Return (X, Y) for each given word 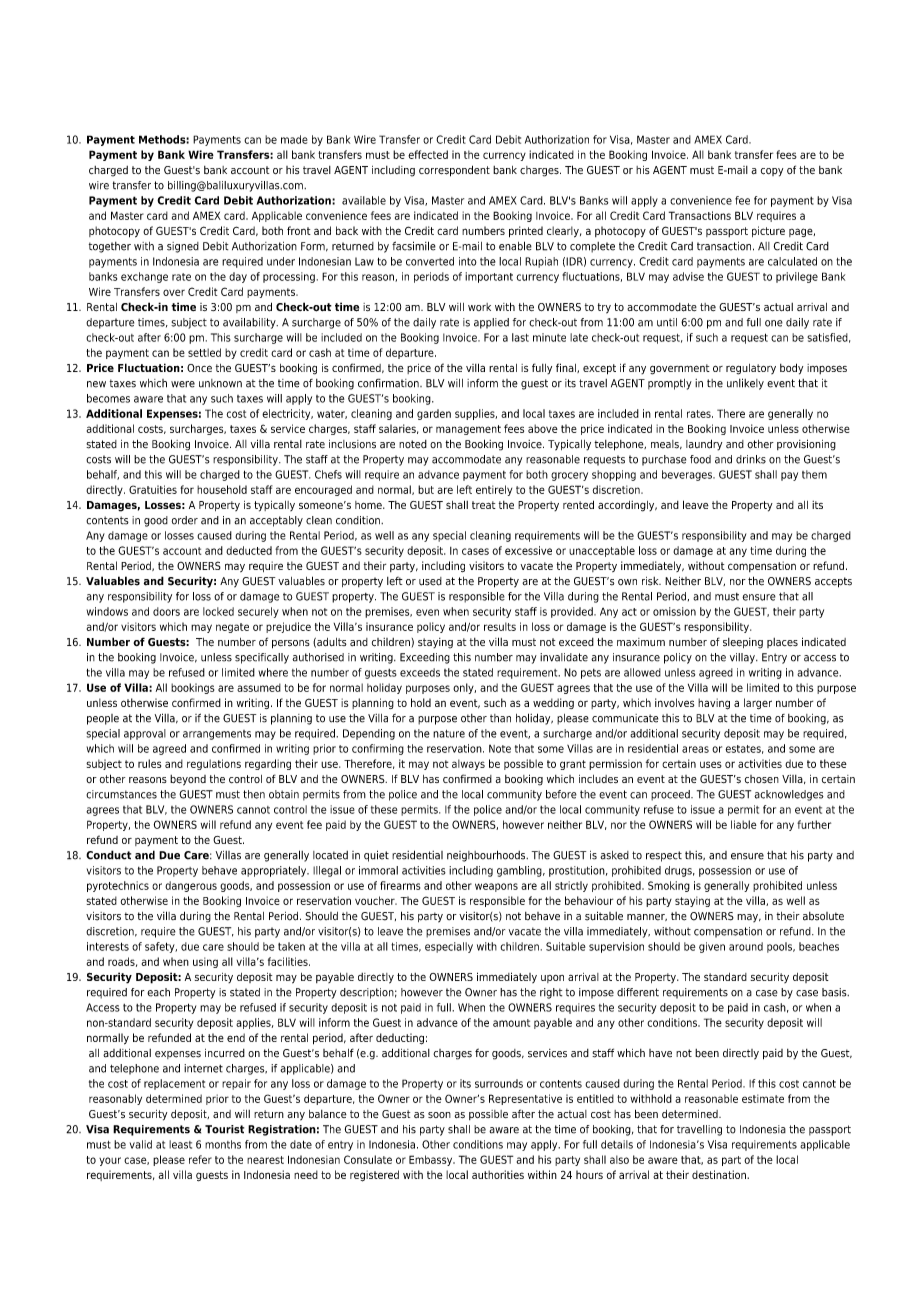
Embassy (432, 1160)
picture (768, 231)
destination (720, 1174)
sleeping (743, 643)
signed (183, 247)
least (180, 1144)
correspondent (454, 171)
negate (232, 628)
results (500, 626)
